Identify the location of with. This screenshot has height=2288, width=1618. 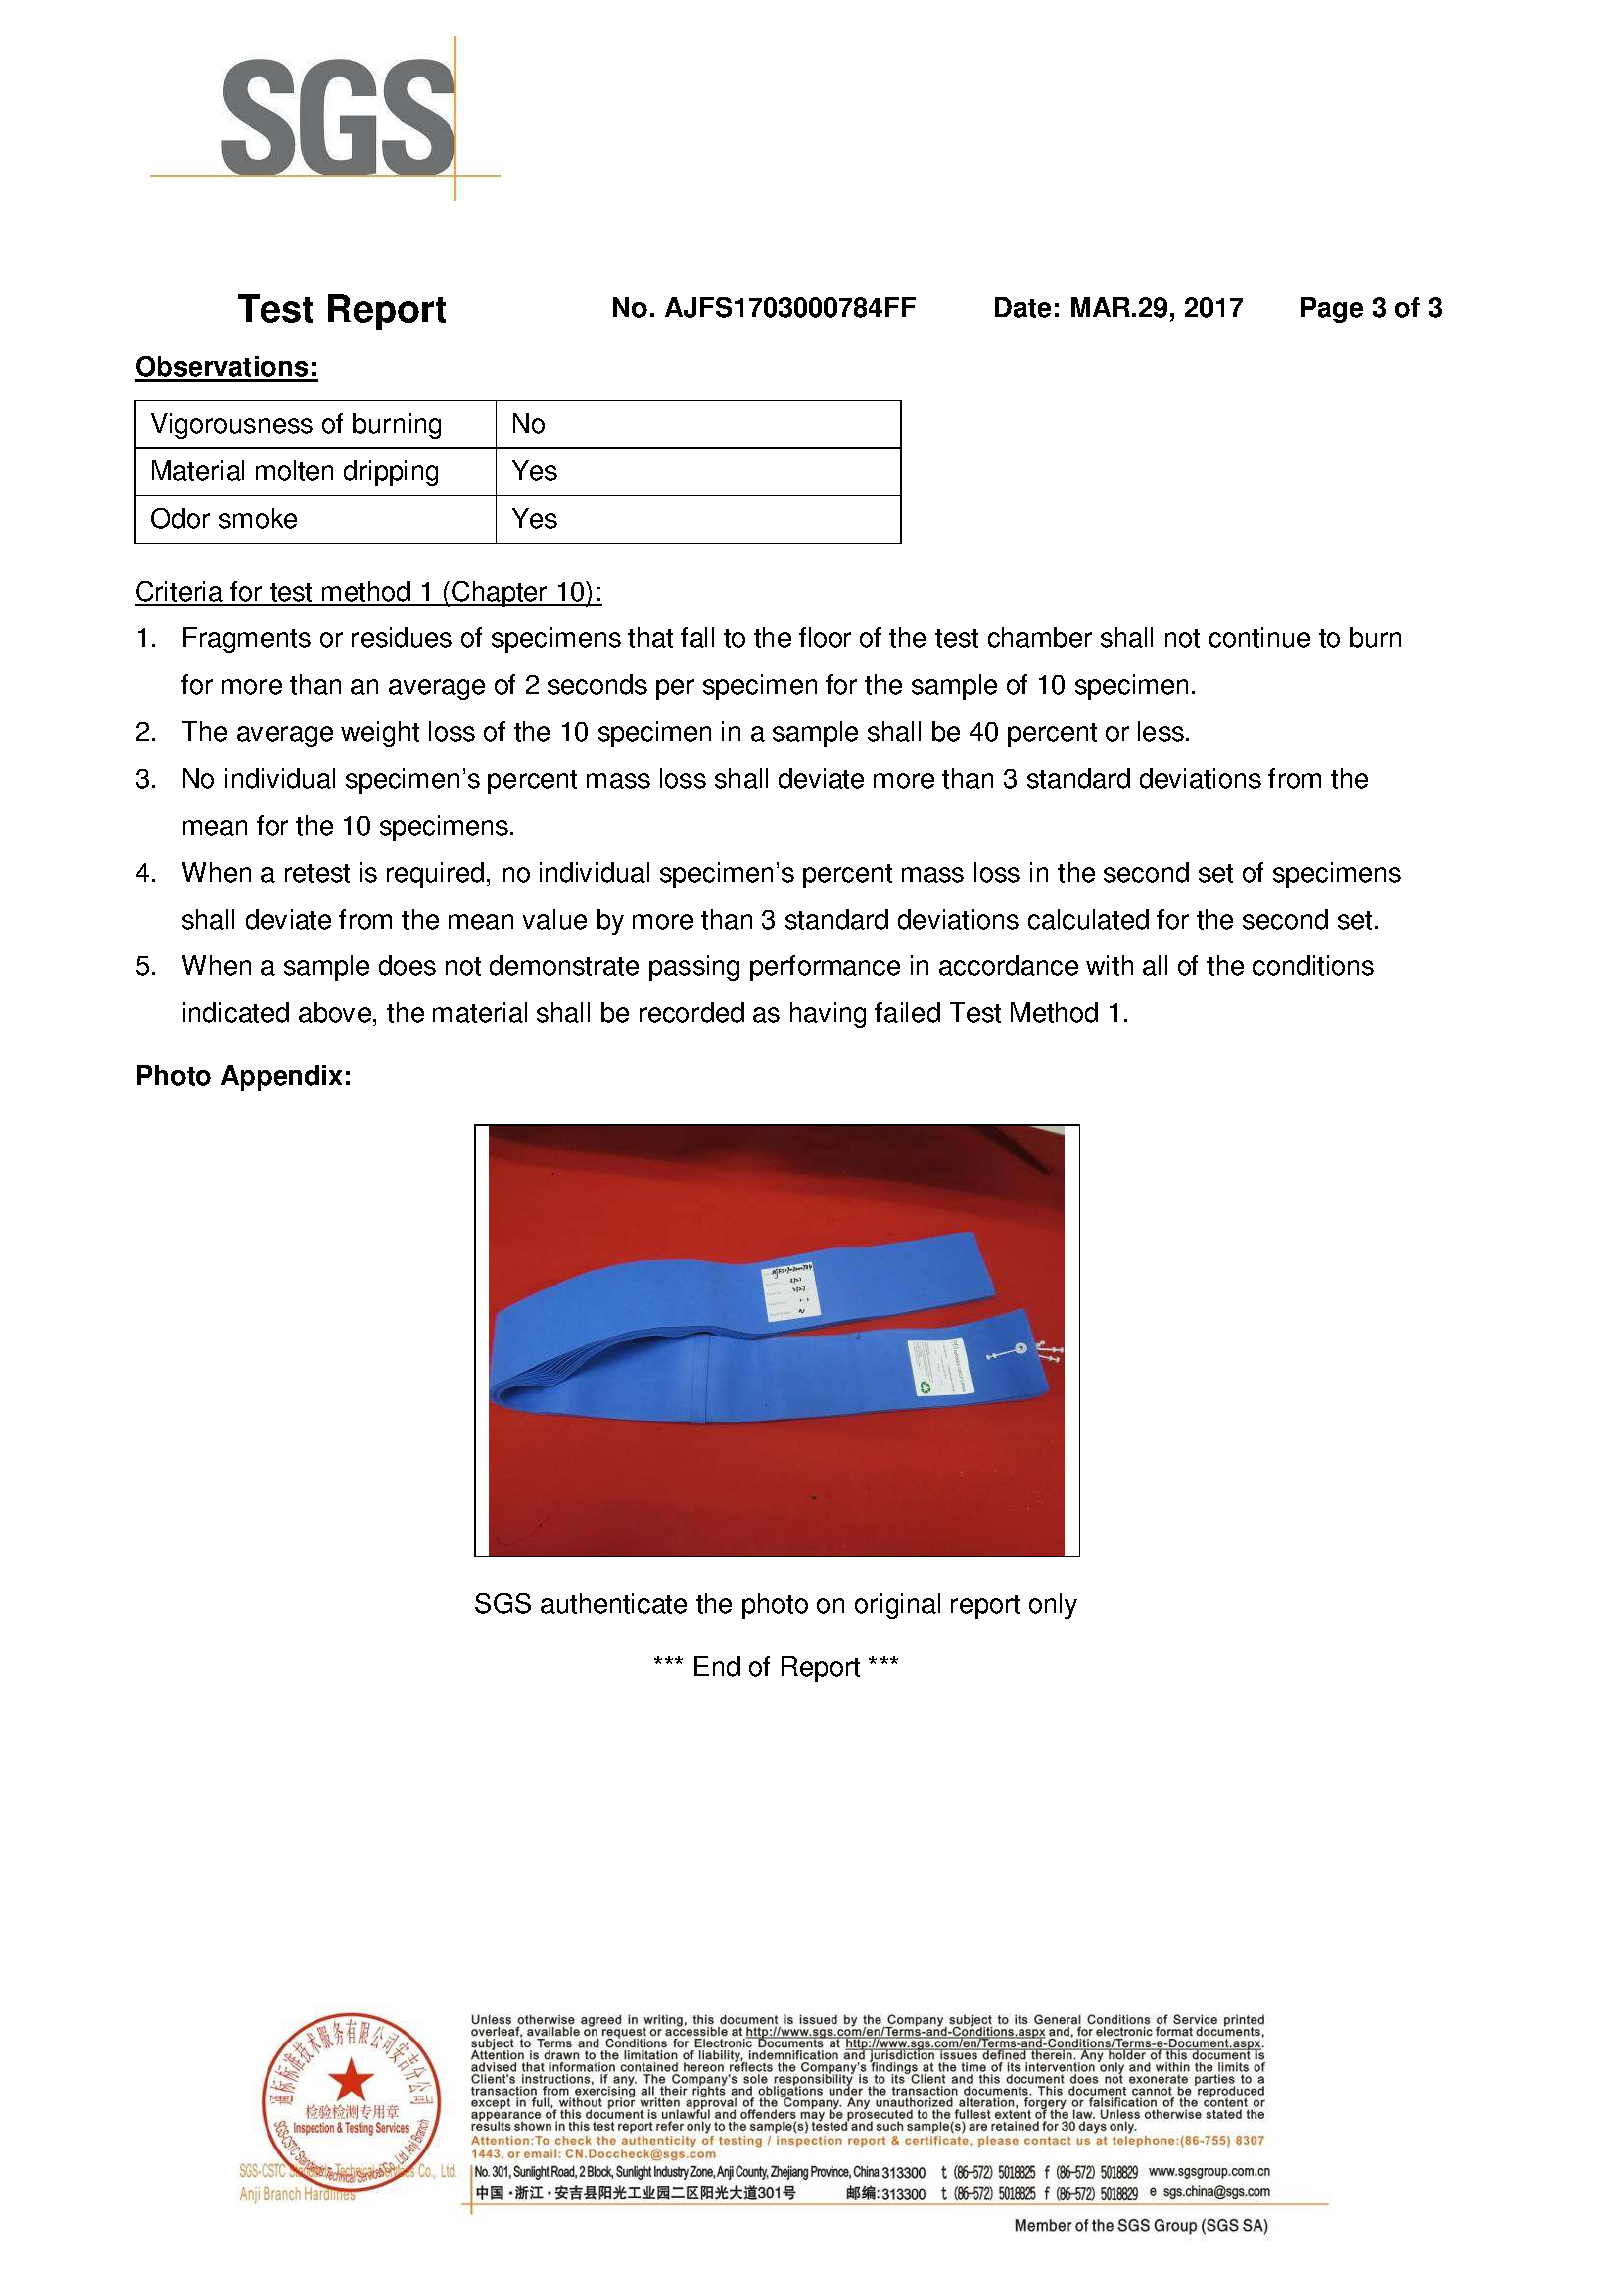
(1109, 965).
